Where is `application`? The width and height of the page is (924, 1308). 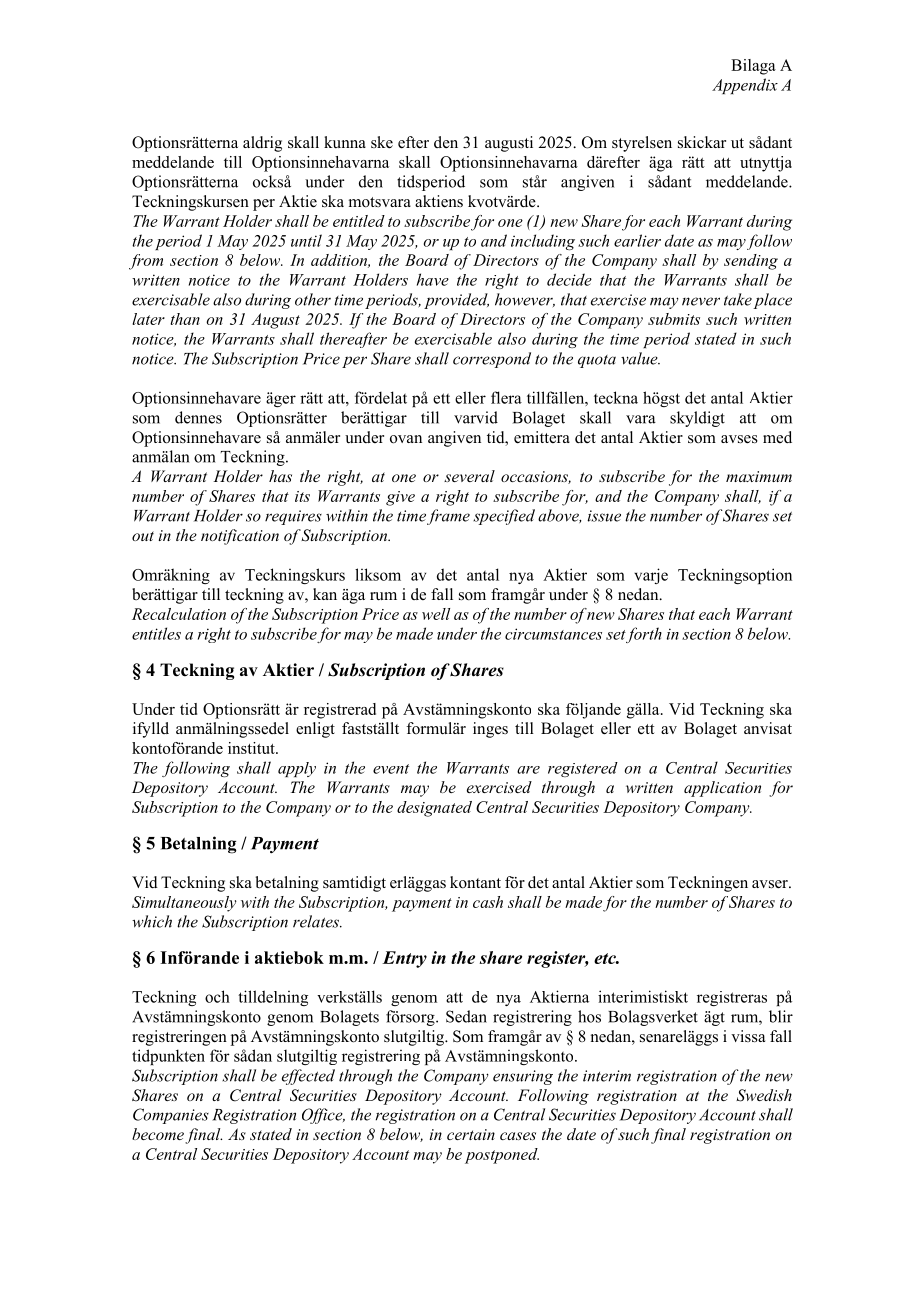 application is located at coordinates (722, 789).
